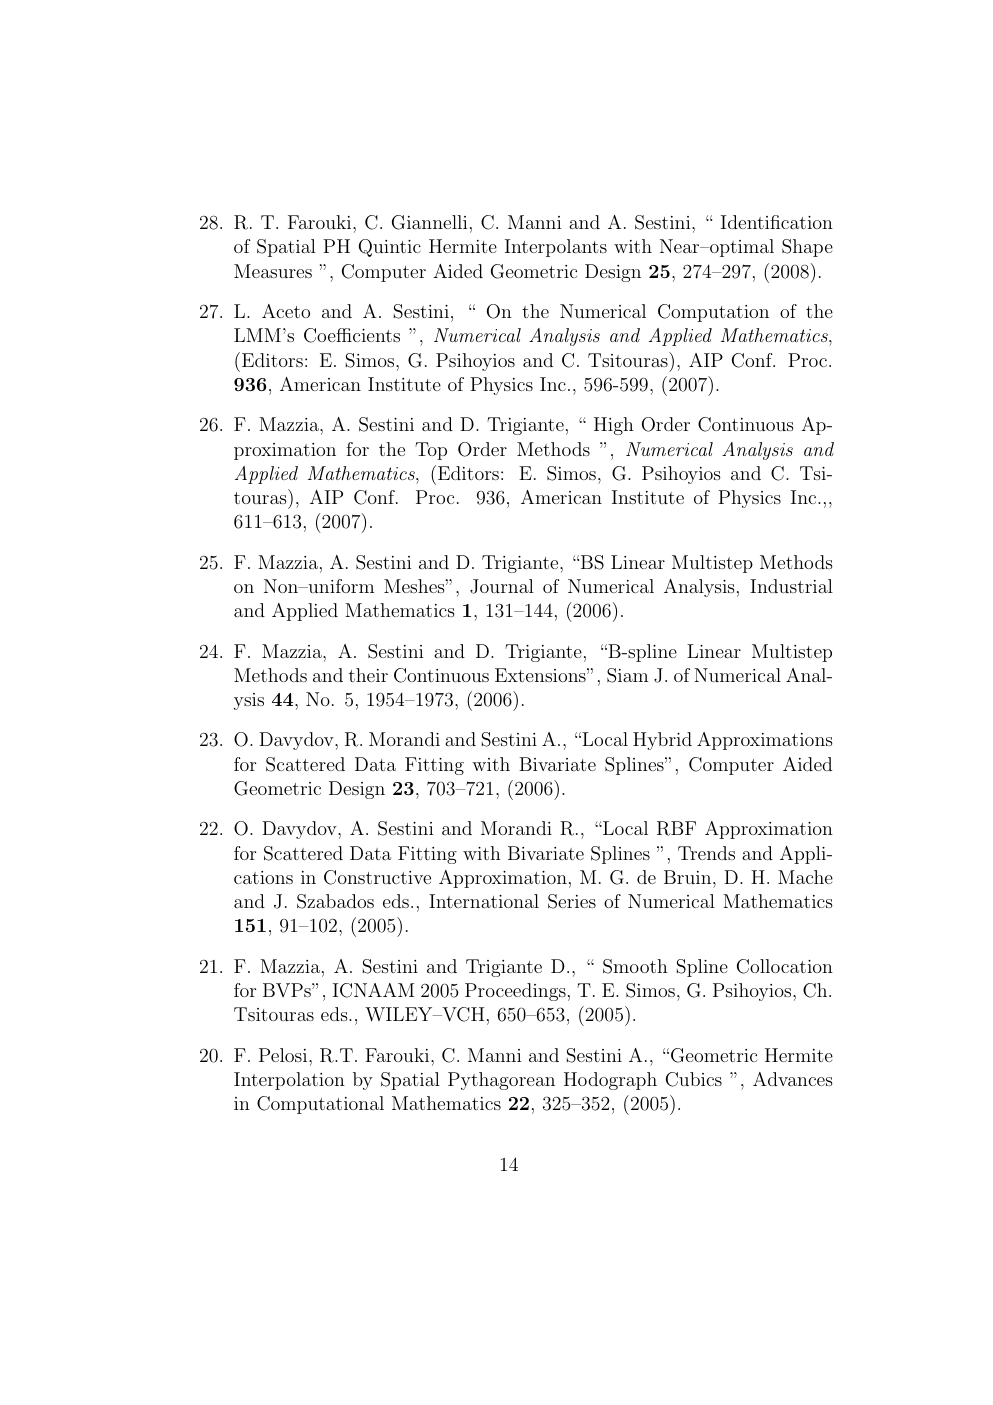 This image has height=1405, width=993. I want to click on Identification, so click(777, 222).
